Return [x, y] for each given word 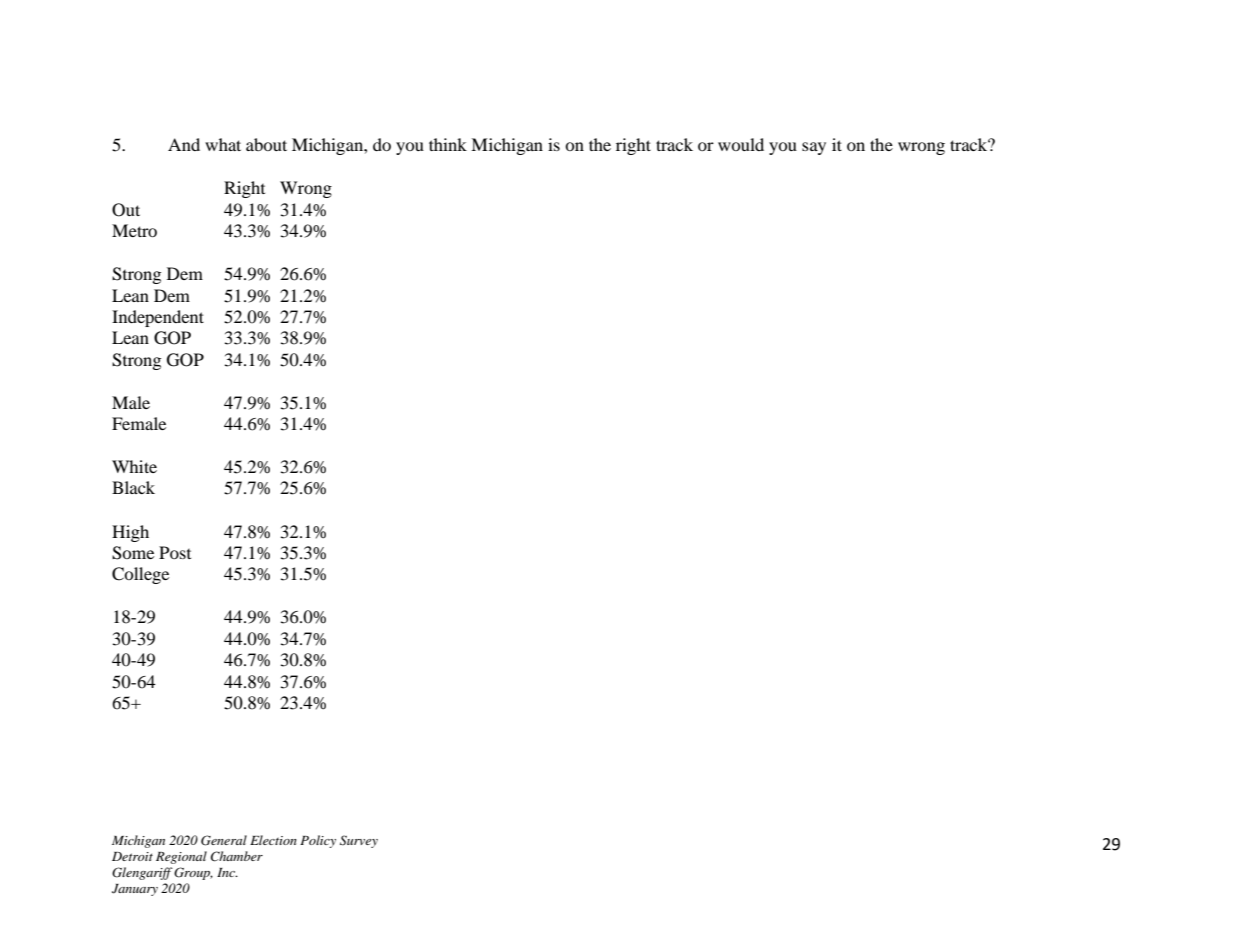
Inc [227, 872]
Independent [158, 318]
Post [175, 552]
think [448, 144]
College [140, 575]
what [223, 144]
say [814, 148]
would [741, 144]
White [134, 466]
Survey [359, 841]
